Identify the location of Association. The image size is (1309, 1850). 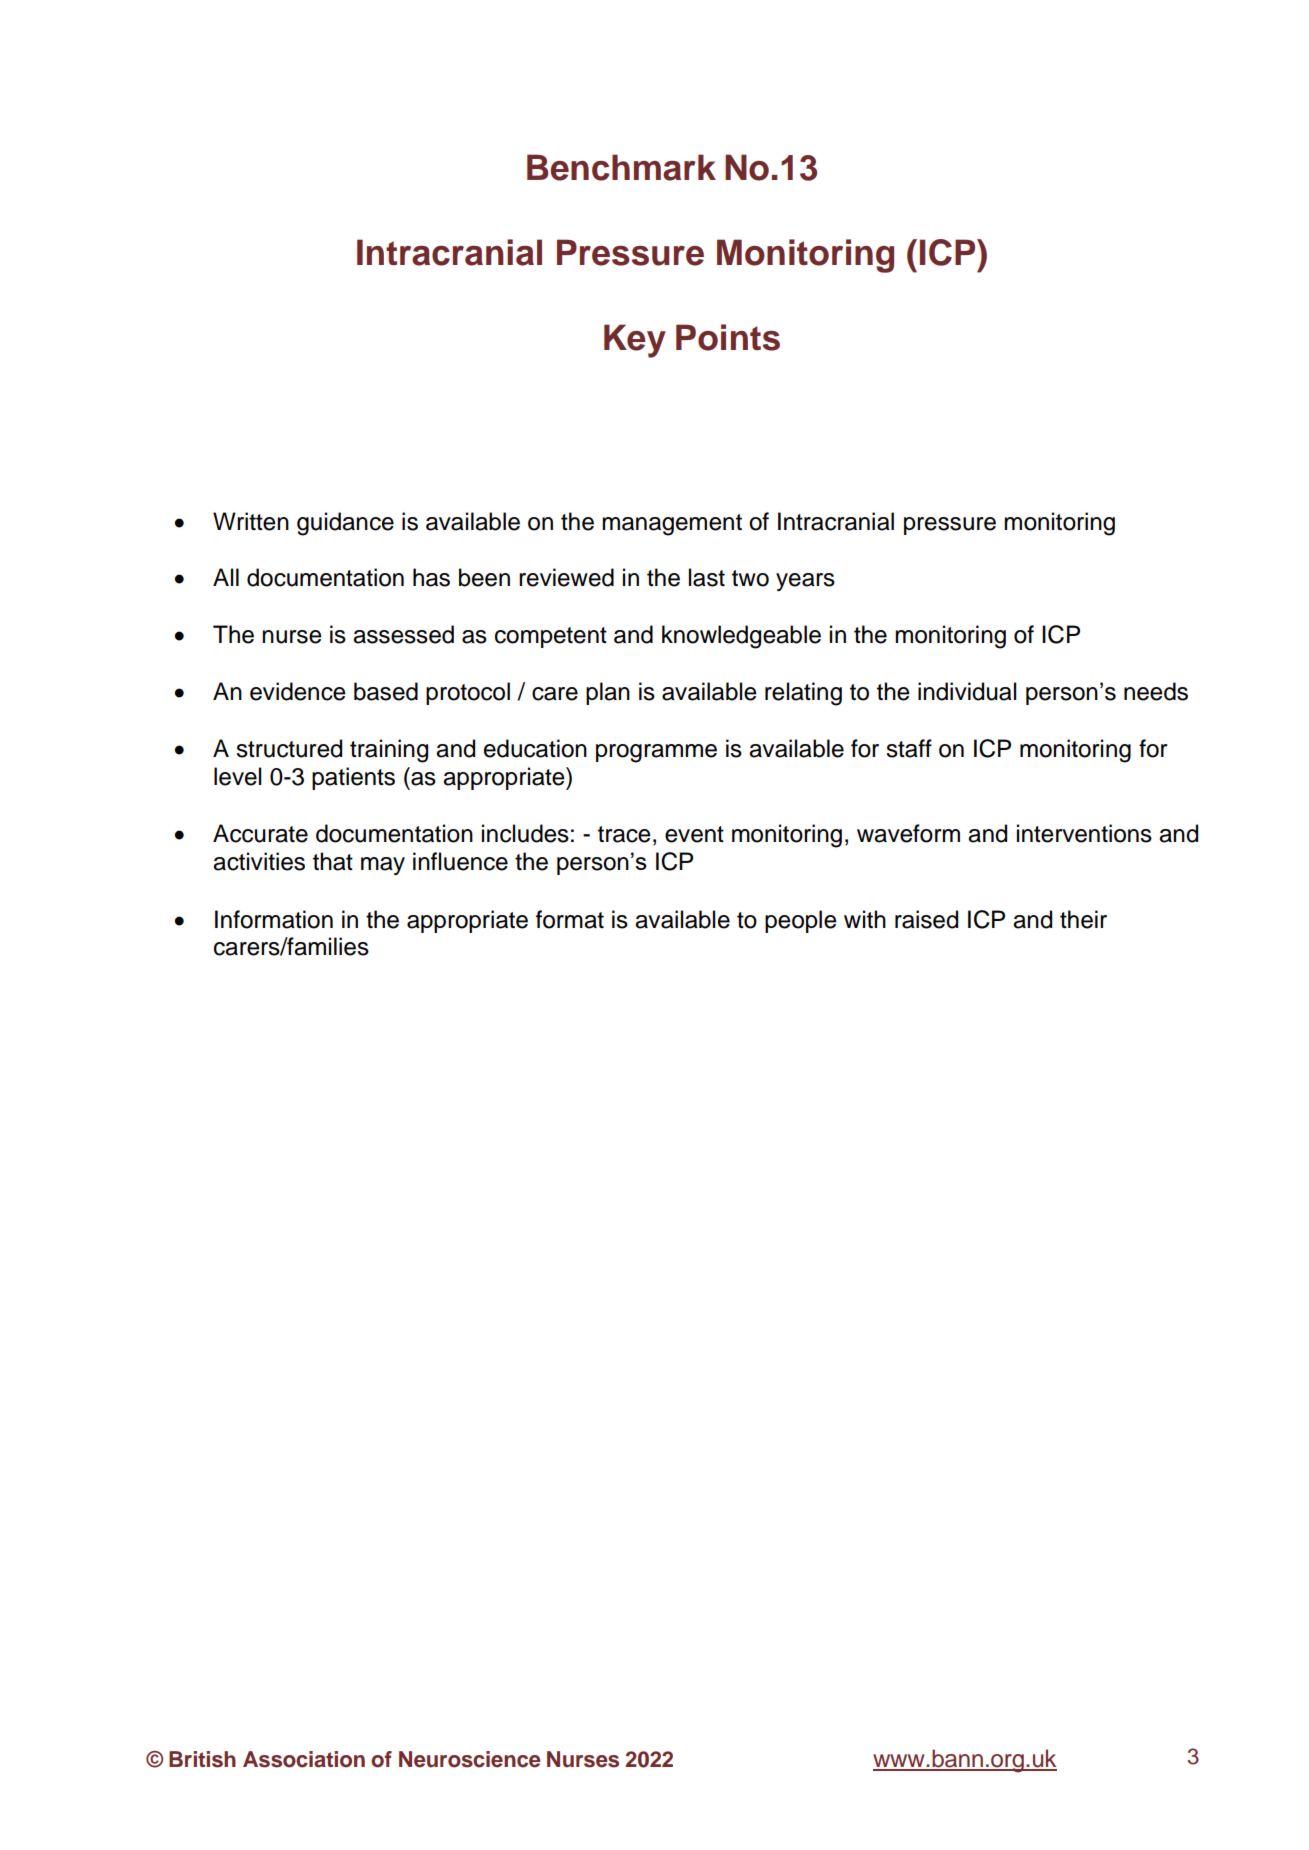
(304, 1759).
